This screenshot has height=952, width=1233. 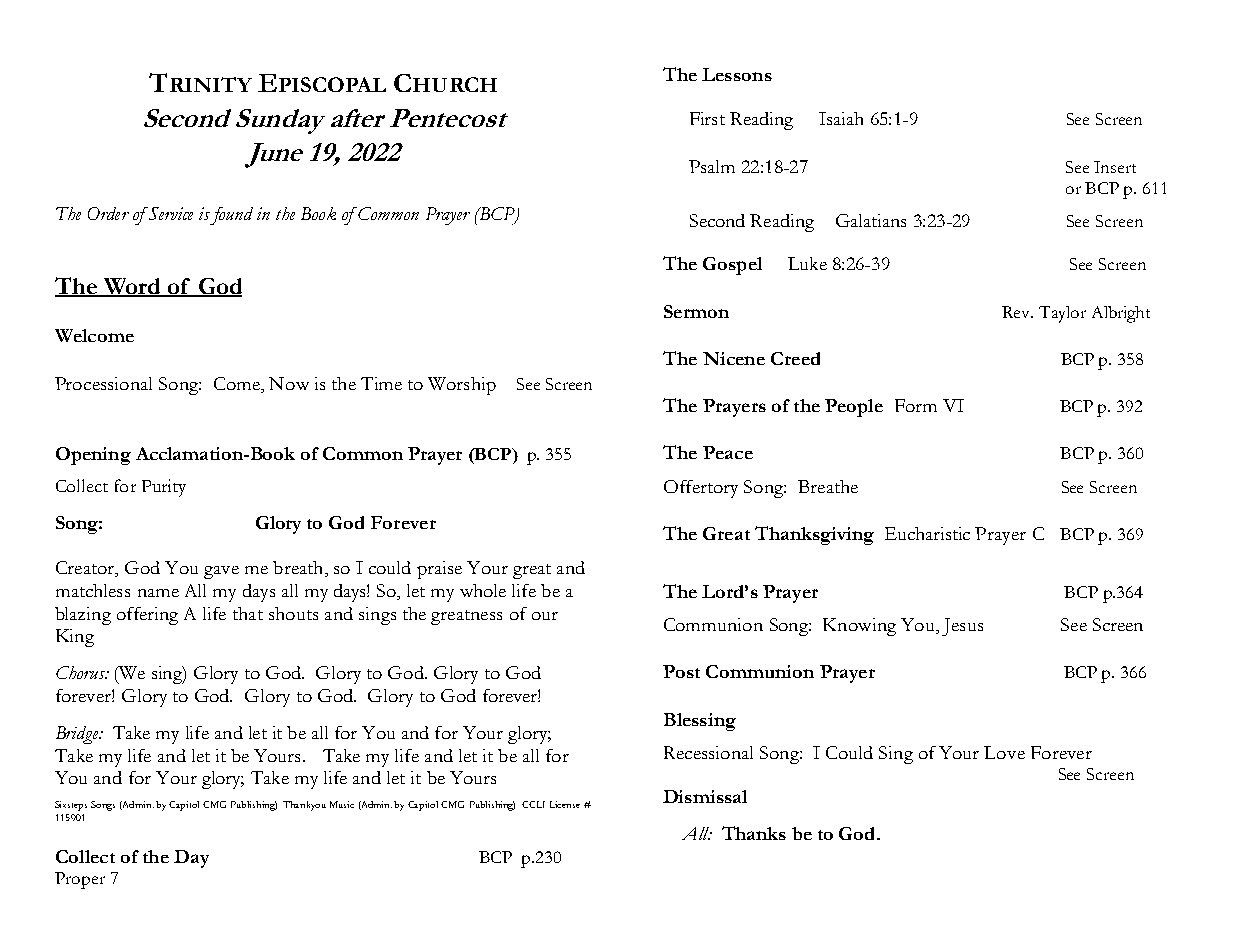 What do you see at coordinates (1062, 314) in the screenshot?
I see `Taylor` at bounding box center [1062, 314].
